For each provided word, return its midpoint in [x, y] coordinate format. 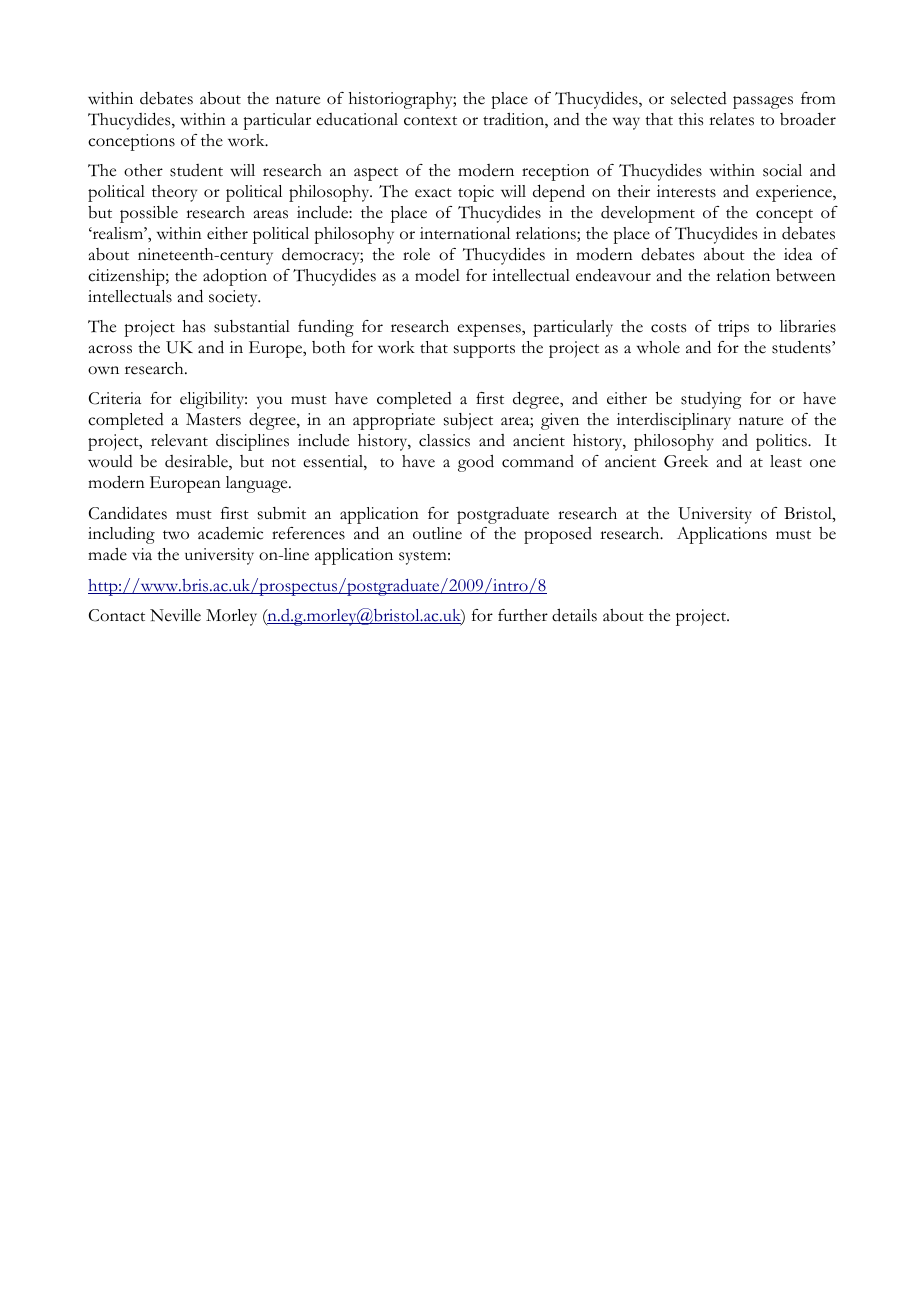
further [523, 615]
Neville [175, 615]
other [143, 170]
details [574, 615]
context [430, 121]
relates [731, 119]
